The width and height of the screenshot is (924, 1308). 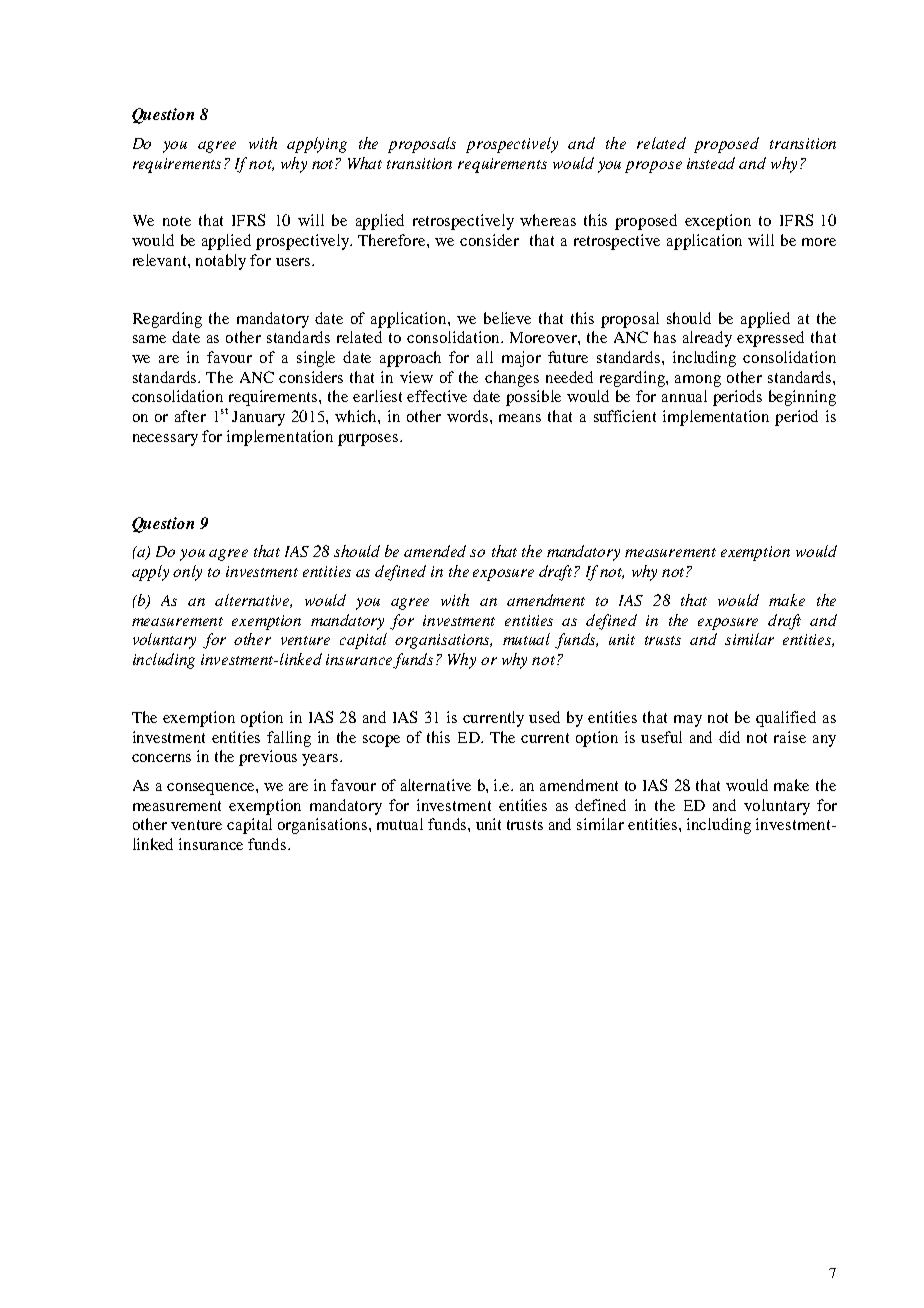 I want to click on same, so click(x=149, y=339).
